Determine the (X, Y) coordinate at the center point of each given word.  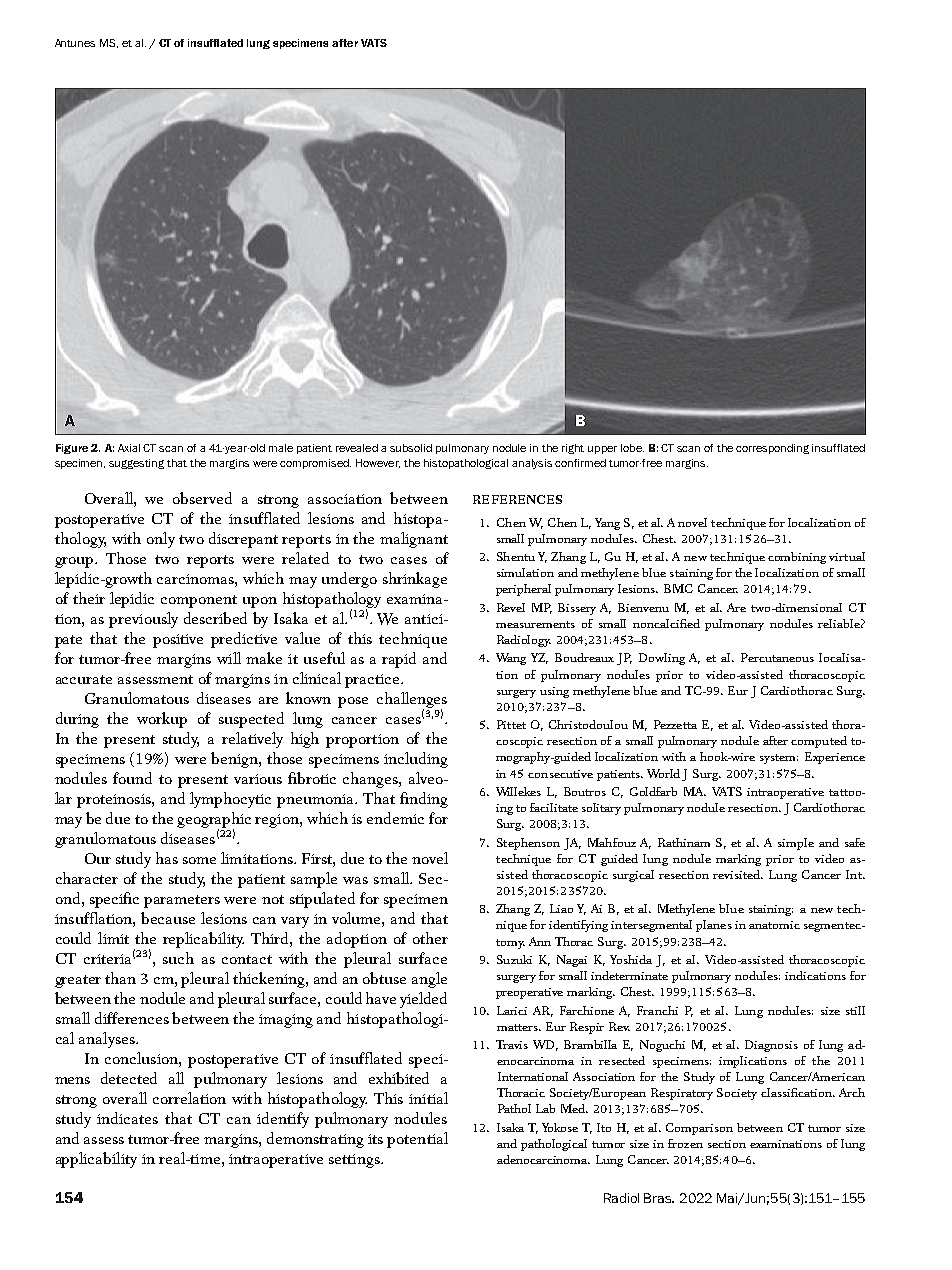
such (178, 958)
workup (162, 720)
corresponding (772, 449)
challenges (412, 701)
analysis (532, 464)
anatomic (774, 925)
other (430, 938)
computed (819, 742)
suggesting (136, 464)
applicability (96, 1160)
